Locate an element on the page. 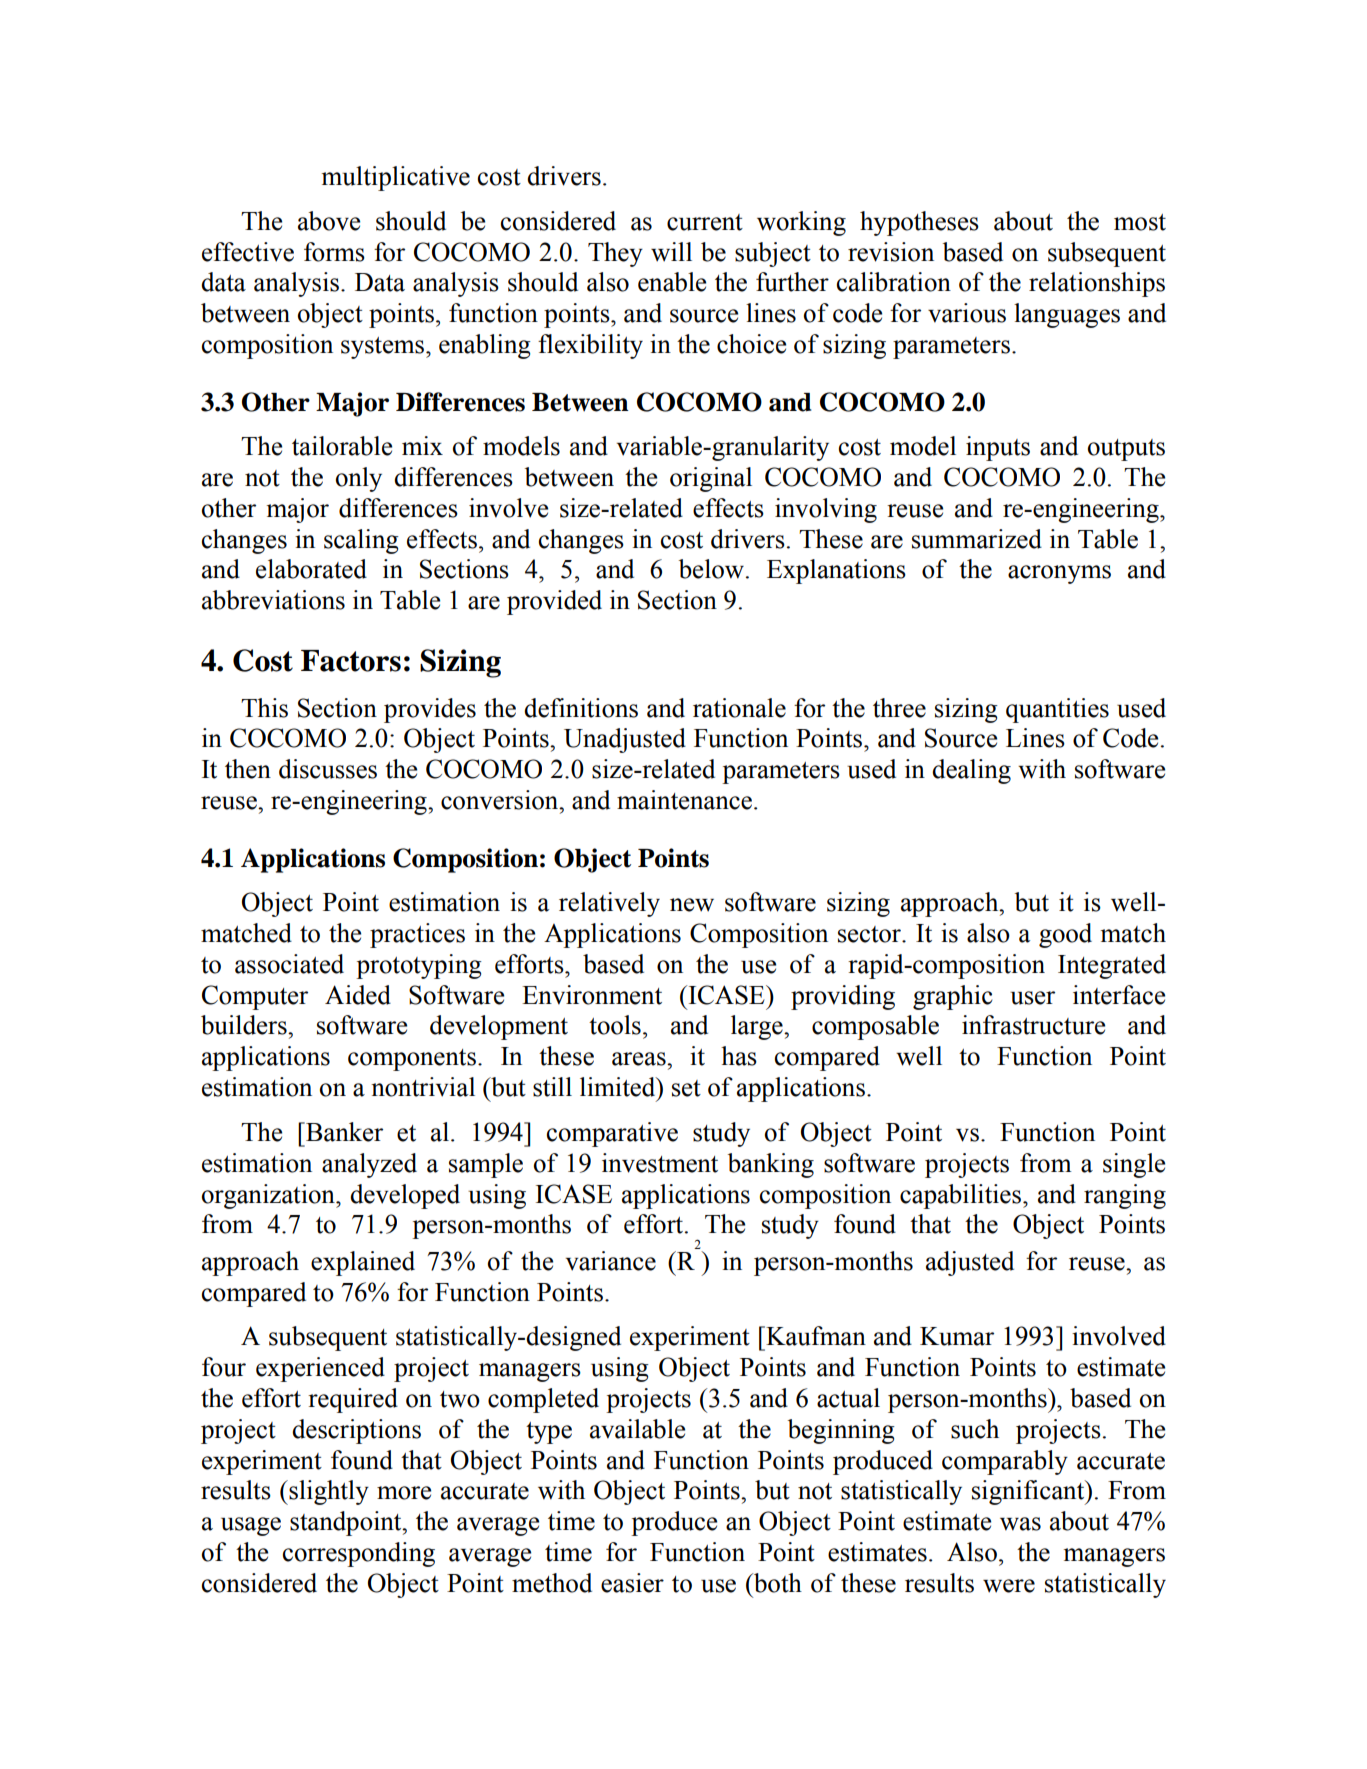 The height and width of the page is (1769, 1367). current is located at coordinates (705, 222).
